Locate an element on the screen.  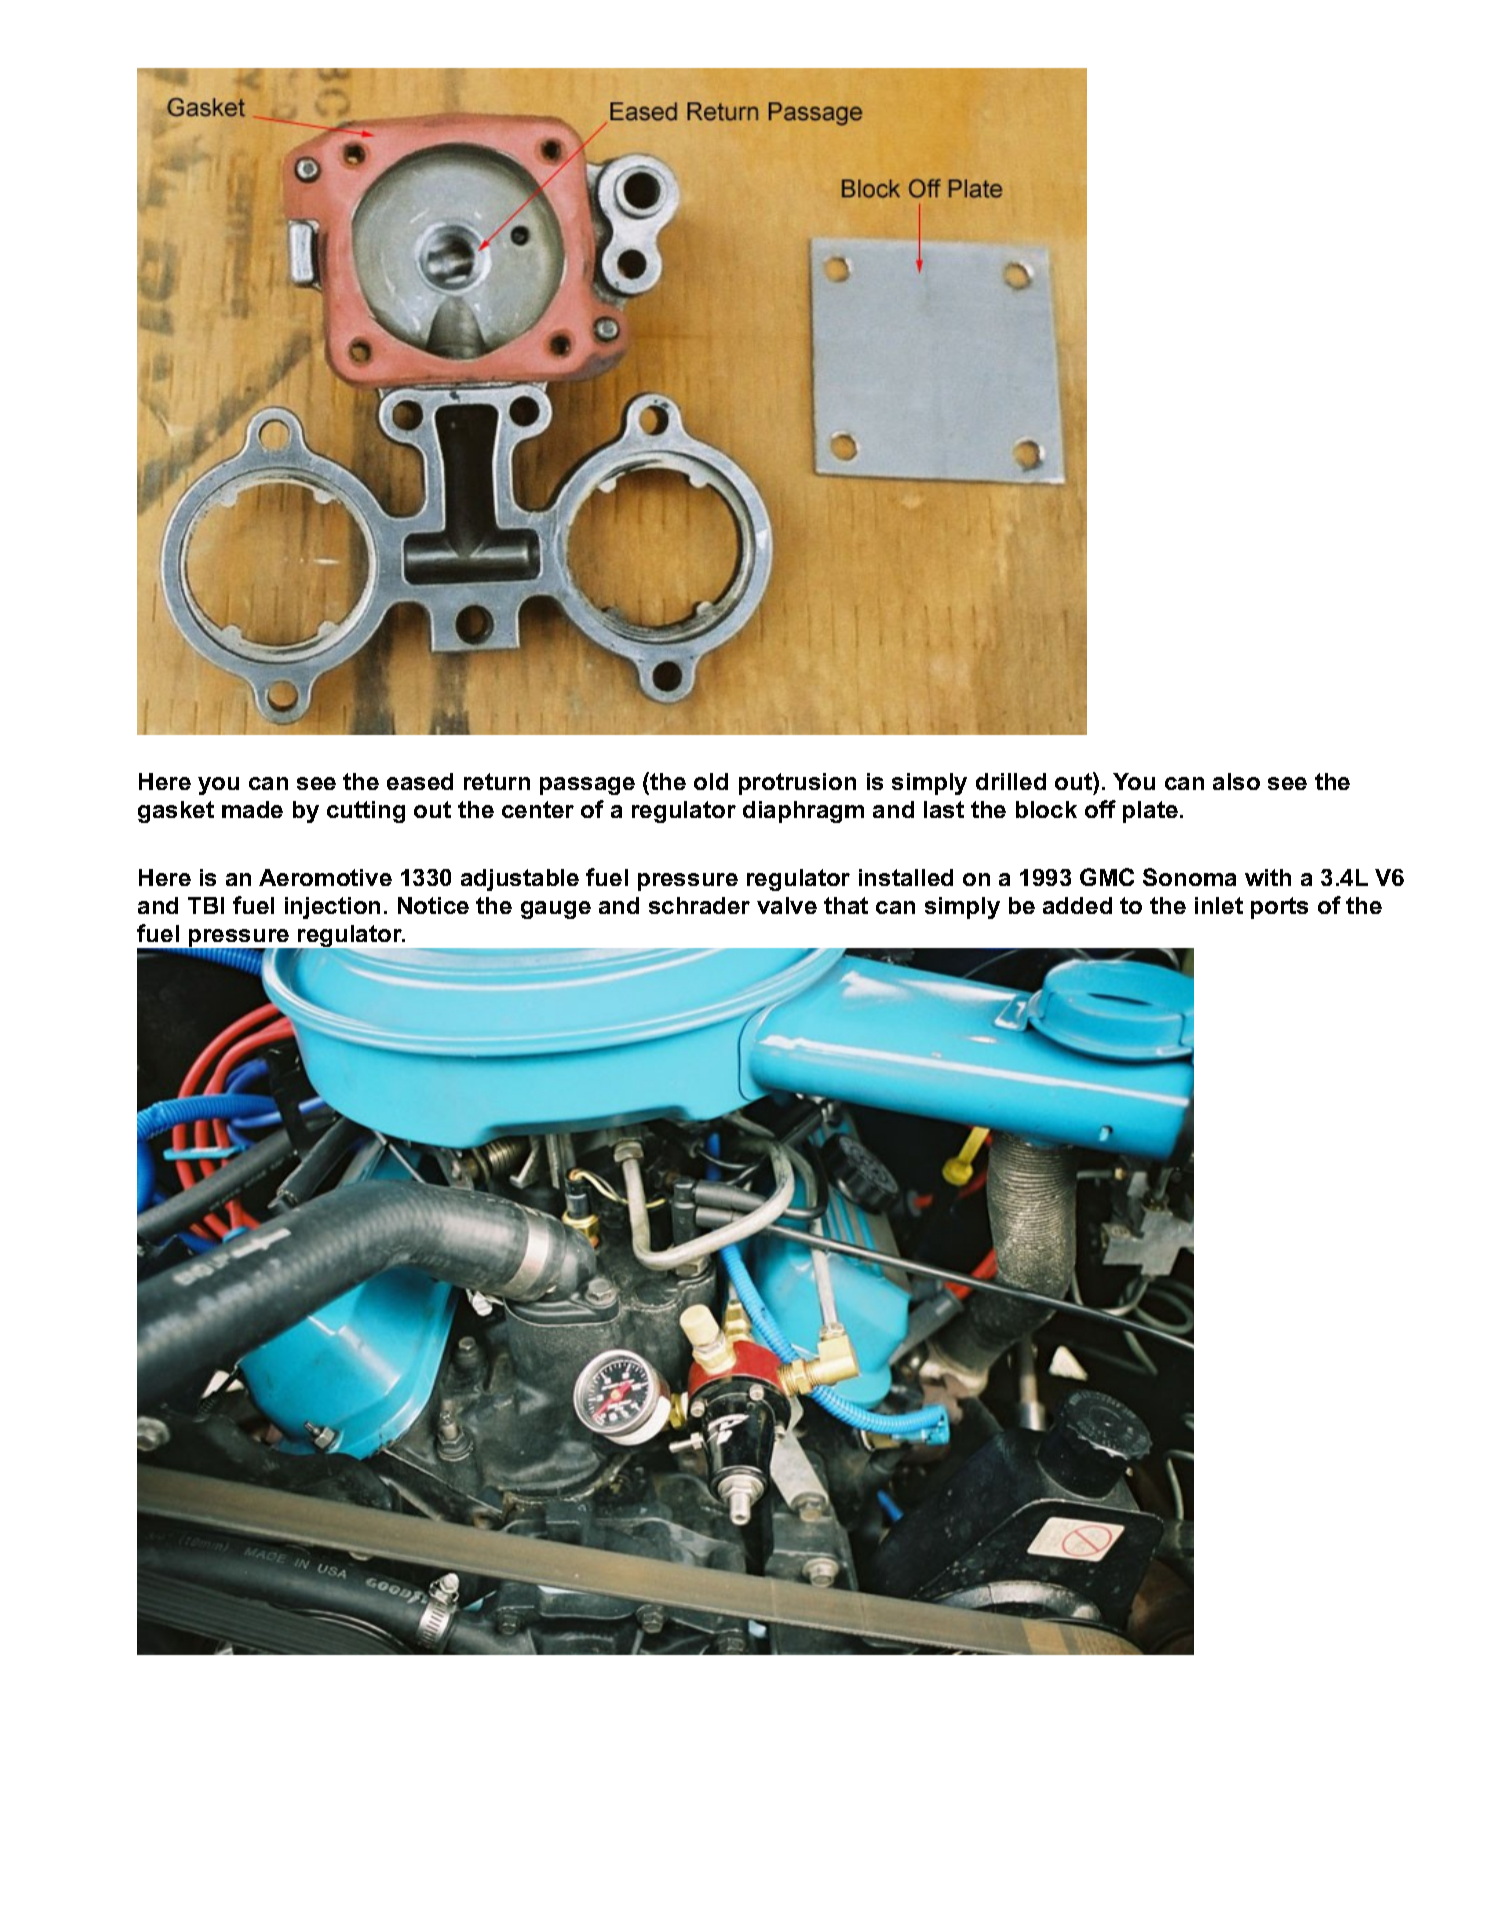
also is located at coordinates (1236, 781).
